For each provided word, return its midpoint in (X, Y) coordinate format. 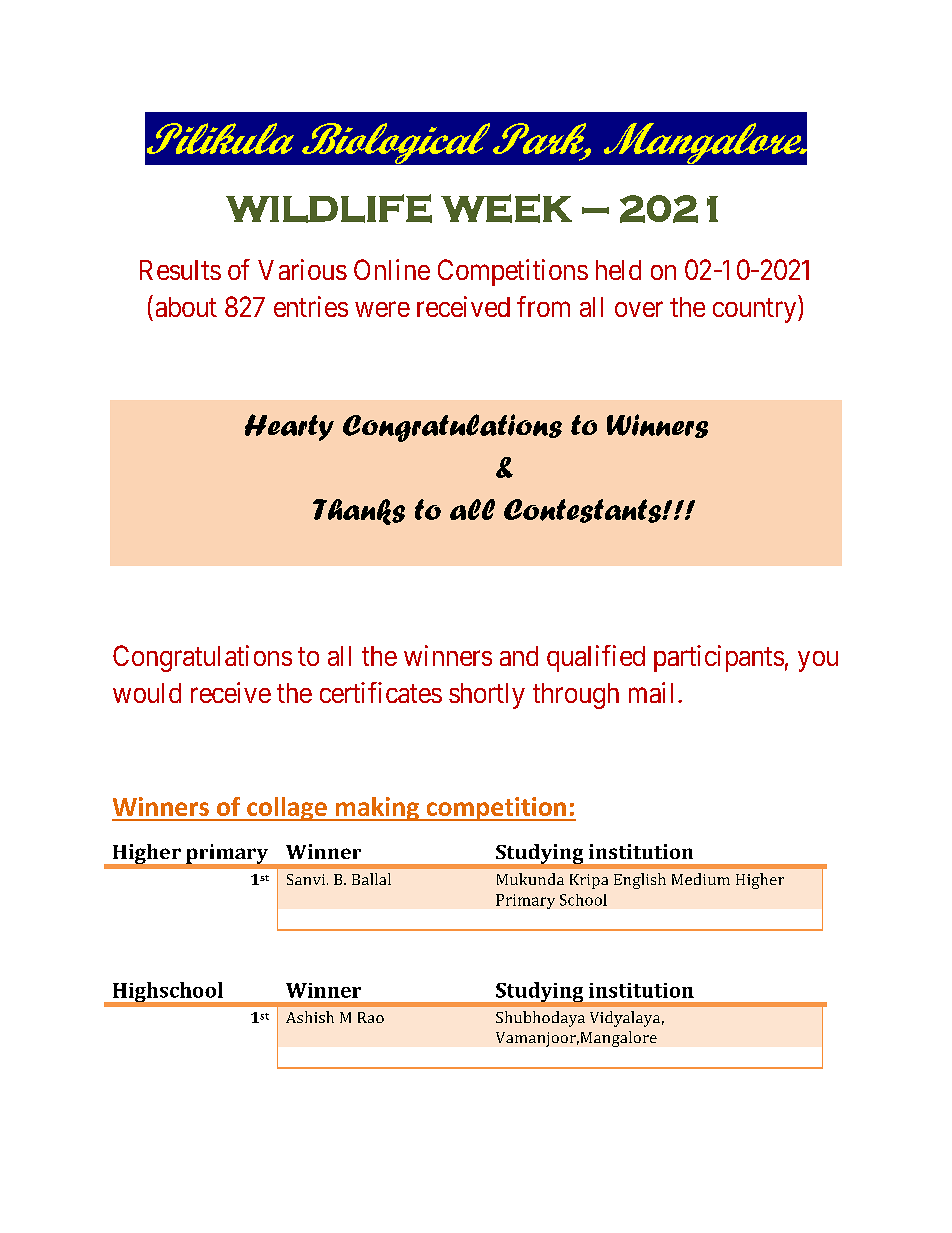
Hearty (289, 427)
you (818, 661)
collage (287, 809)
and (519, 656)
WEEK (506, 208)
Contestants (584, 511)
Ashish (310, 1017)
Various (302, 269)
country (756, 310)
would (147, 693)
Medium (701, 879)
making (377, 809)
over (639, 309)
